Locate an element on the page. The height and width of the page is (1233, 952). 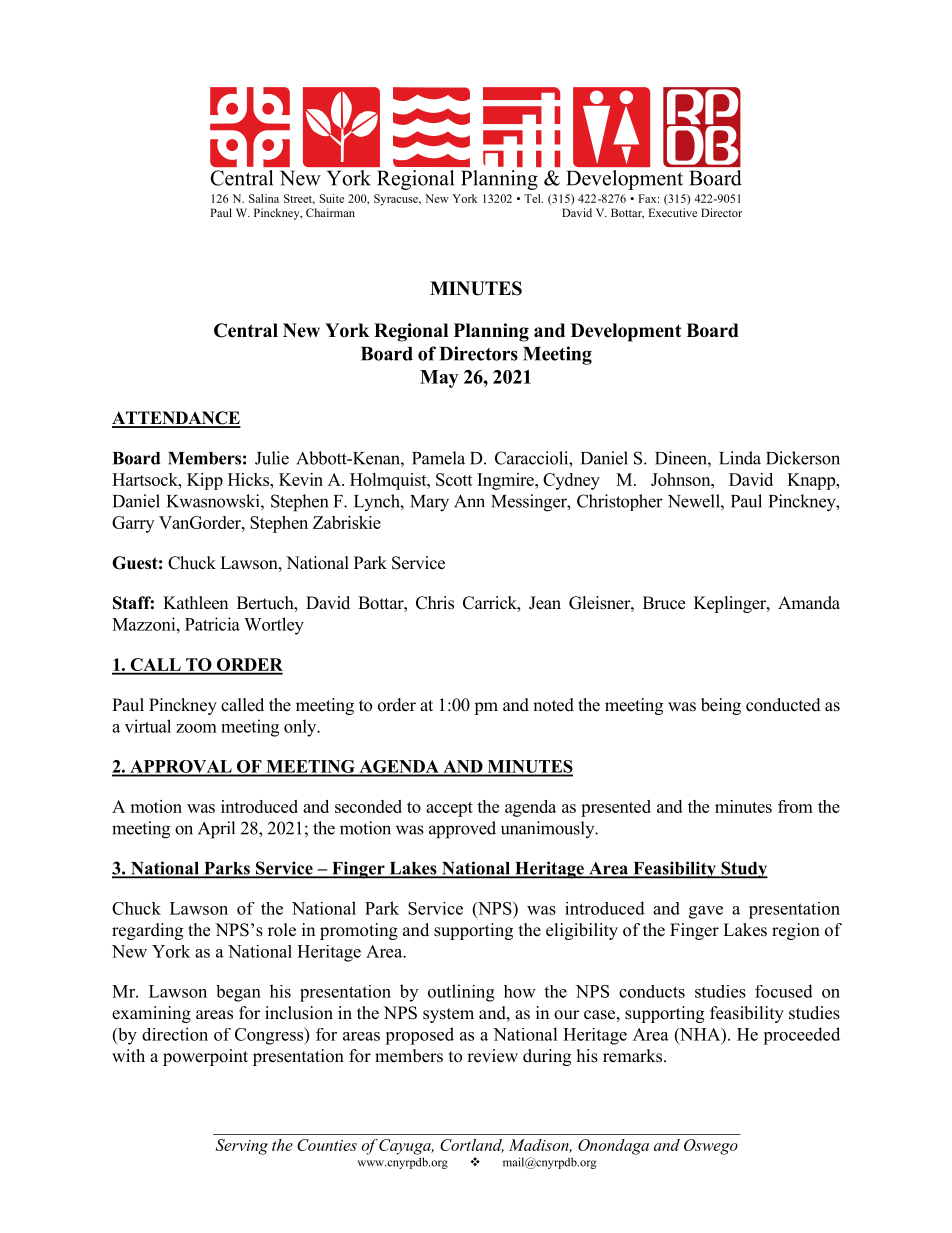
Linda is located at coordinates (740, 458).
